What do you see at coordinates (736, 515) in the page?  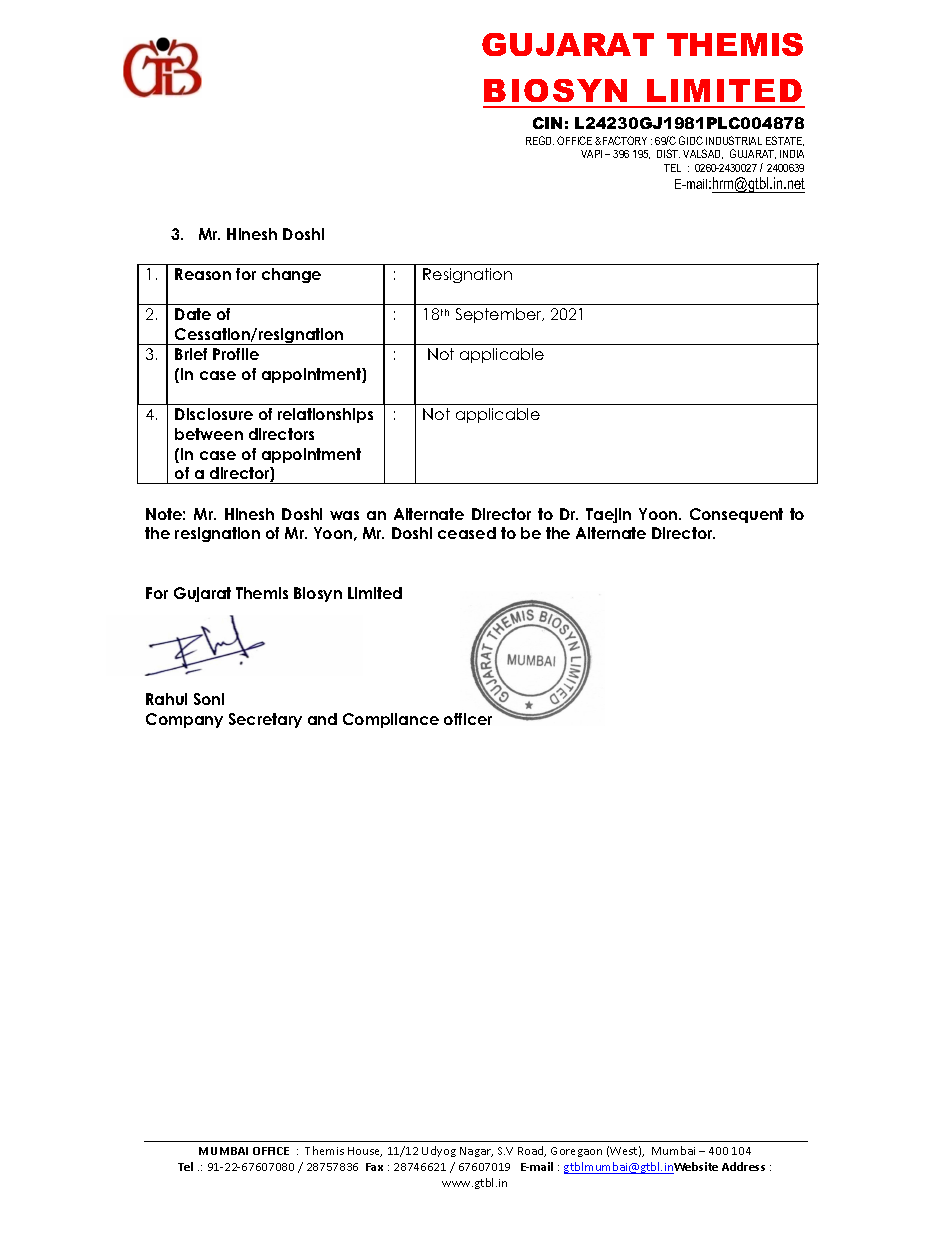 I see `Consequent` at bounding box center [736, 515].
